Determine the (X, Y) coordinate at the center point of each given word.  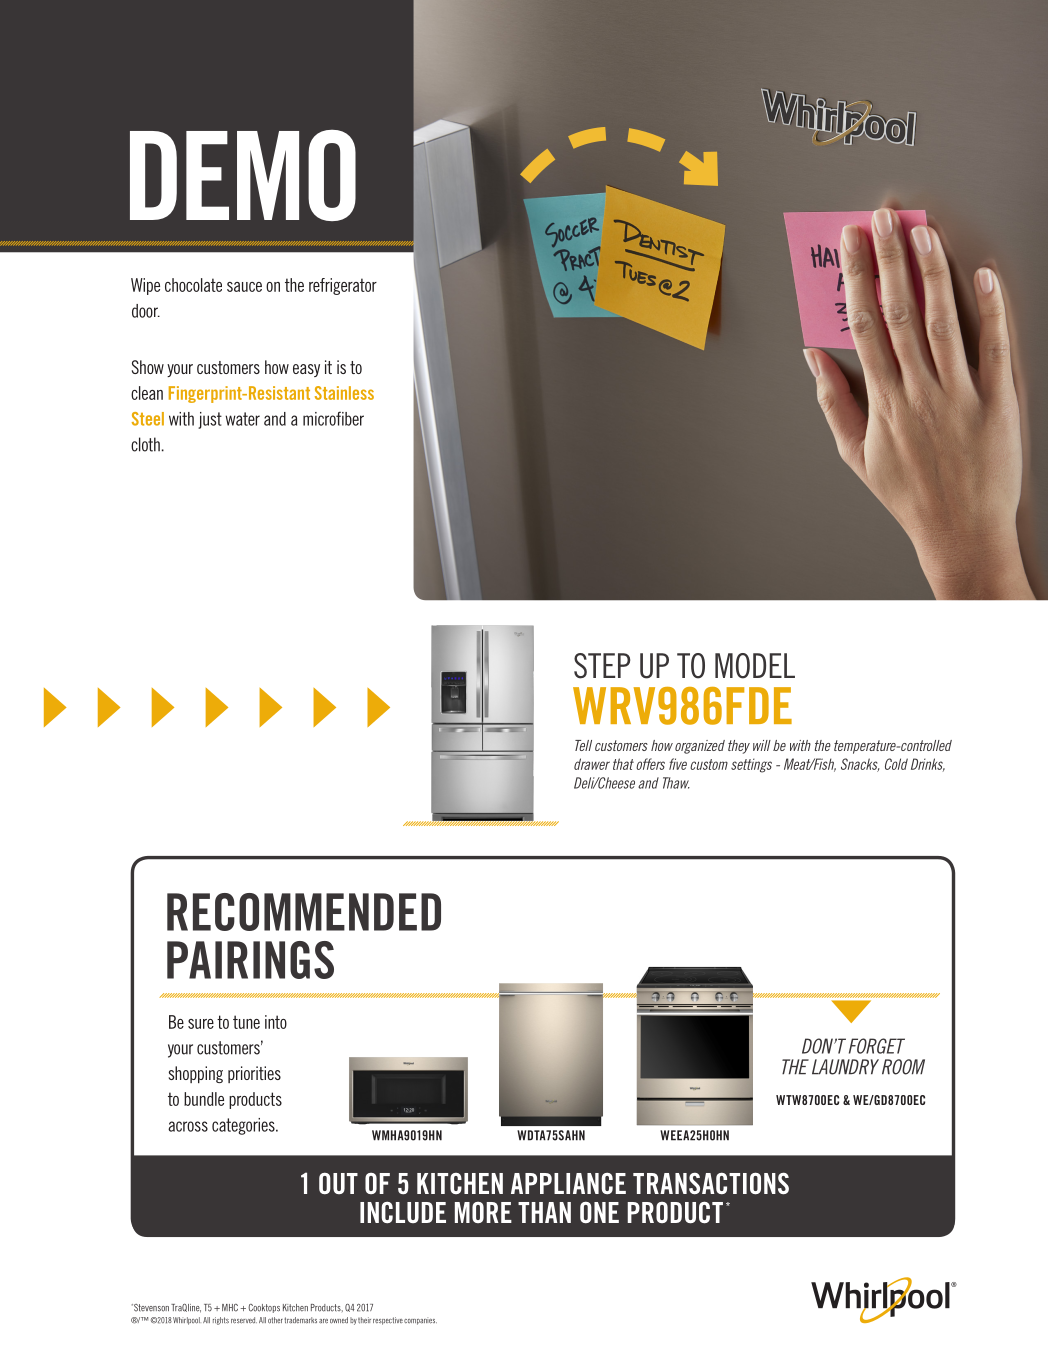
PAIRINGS (250, 960)
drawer (592, 764)
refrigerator (343, 286)
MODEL (755, 666)
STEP (602, 666)
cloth (145, 444)
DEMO (243, 175)
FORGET (877, 1046)
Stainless (344, 393)
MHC (230, 1308)
